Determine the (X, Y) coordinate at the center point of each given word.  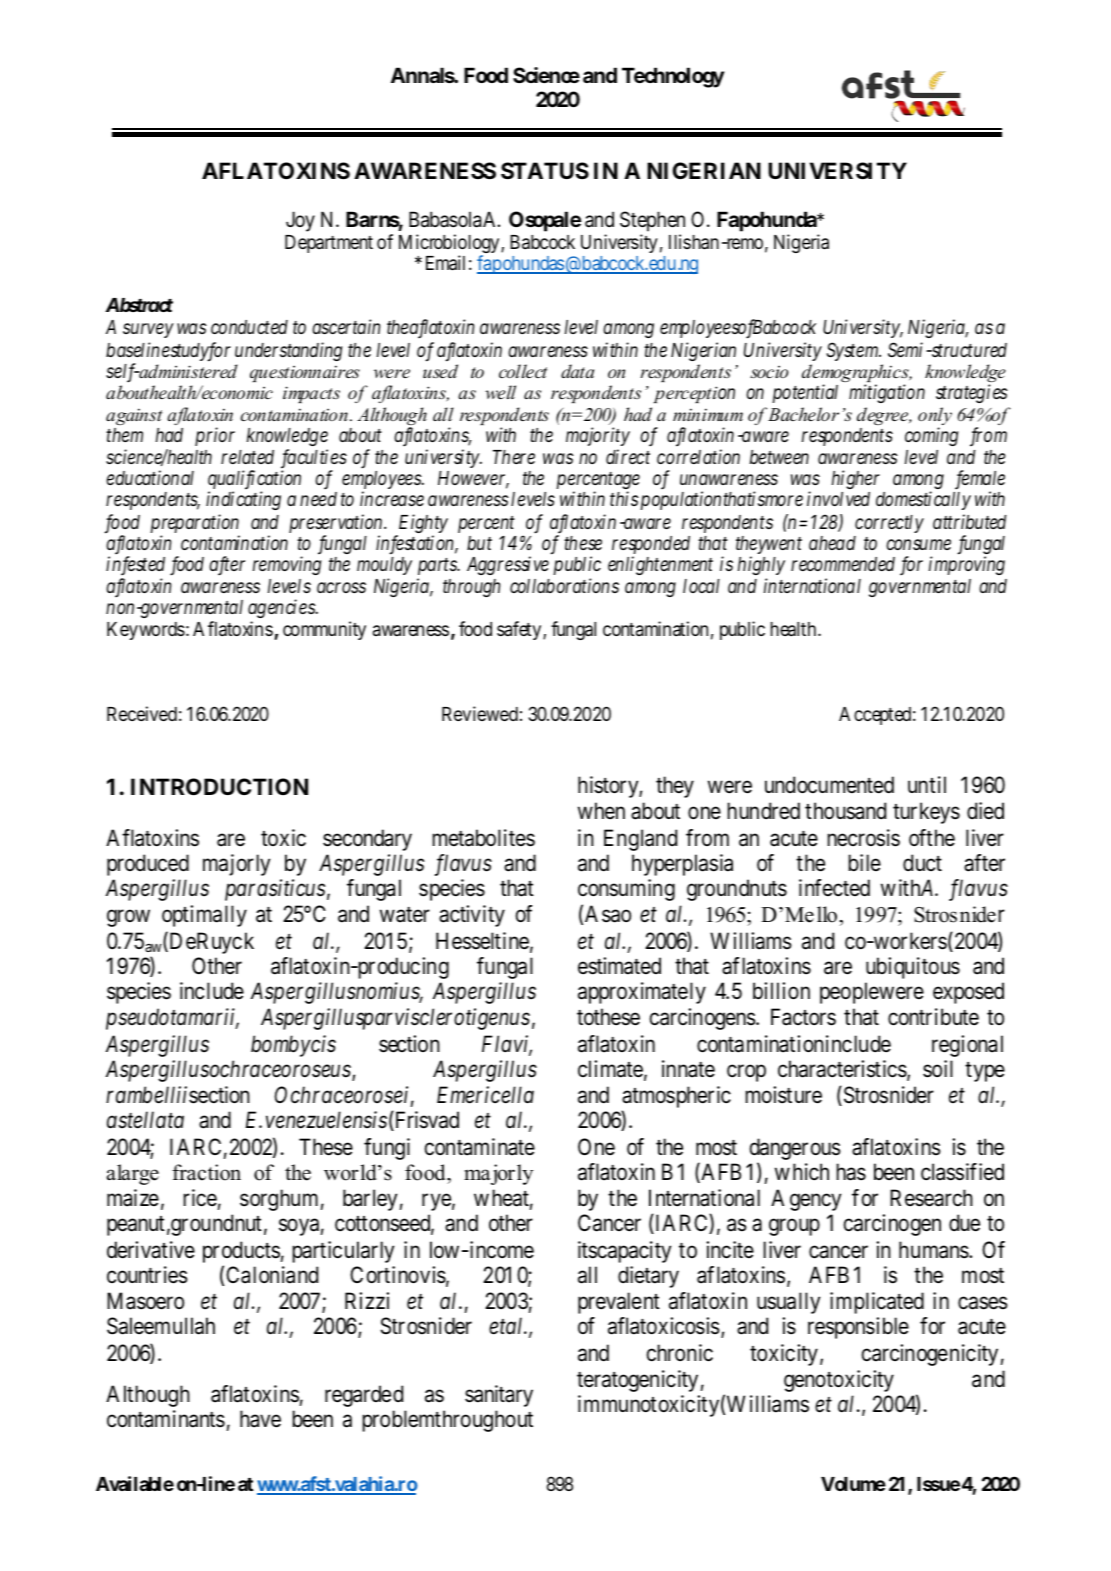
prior (215, 436)
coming (931, 436)
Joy (300, 221)
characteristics (842, 1069)
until (927, 784)
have (260, 1419)
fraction (206, 1172)
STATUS (545, 171)
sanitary (499, 1396)
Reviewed (480, 713)
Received (142, 713)
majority (598, 436)
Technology (673, 77)
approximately (642, 993)
